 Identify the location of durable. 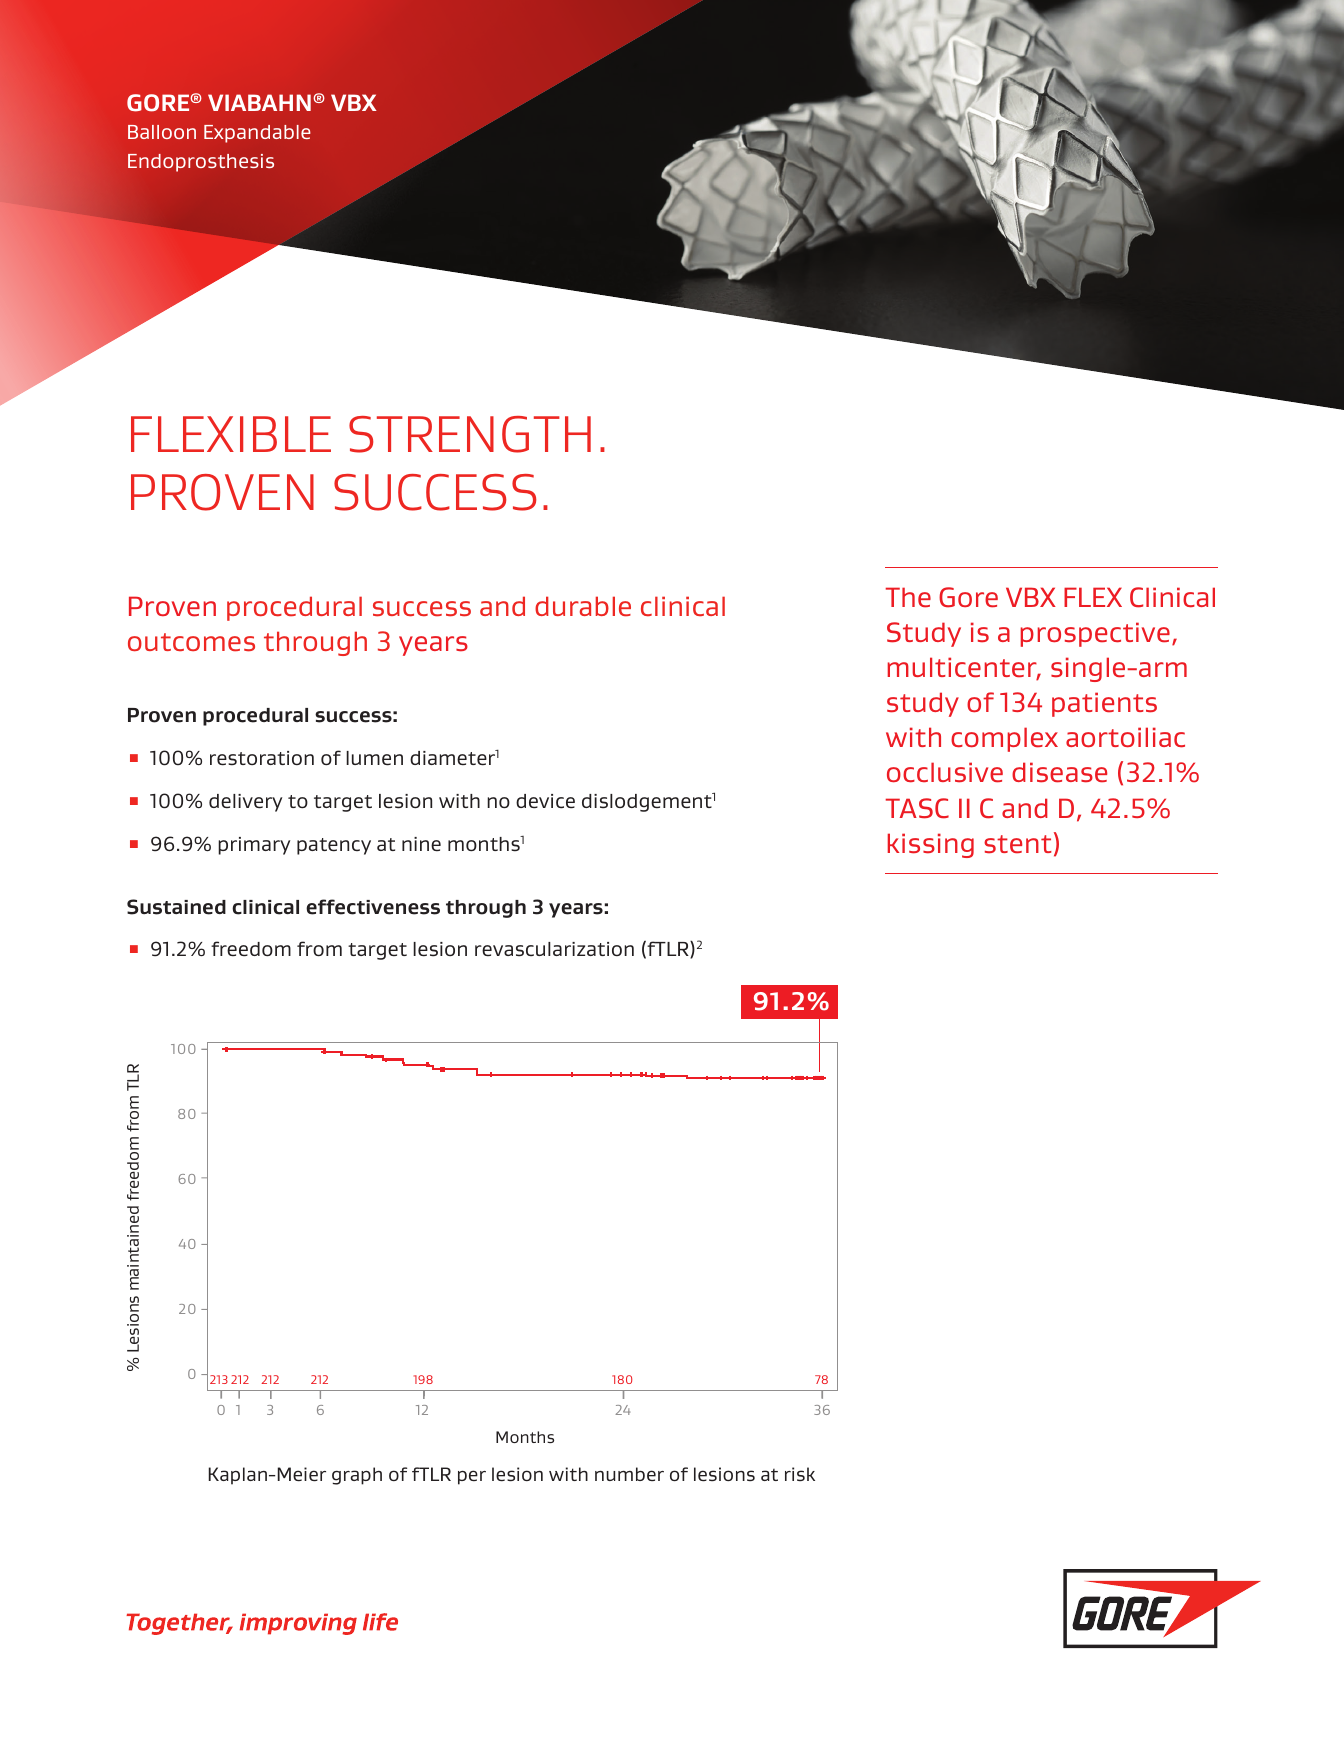
(583, 606).
